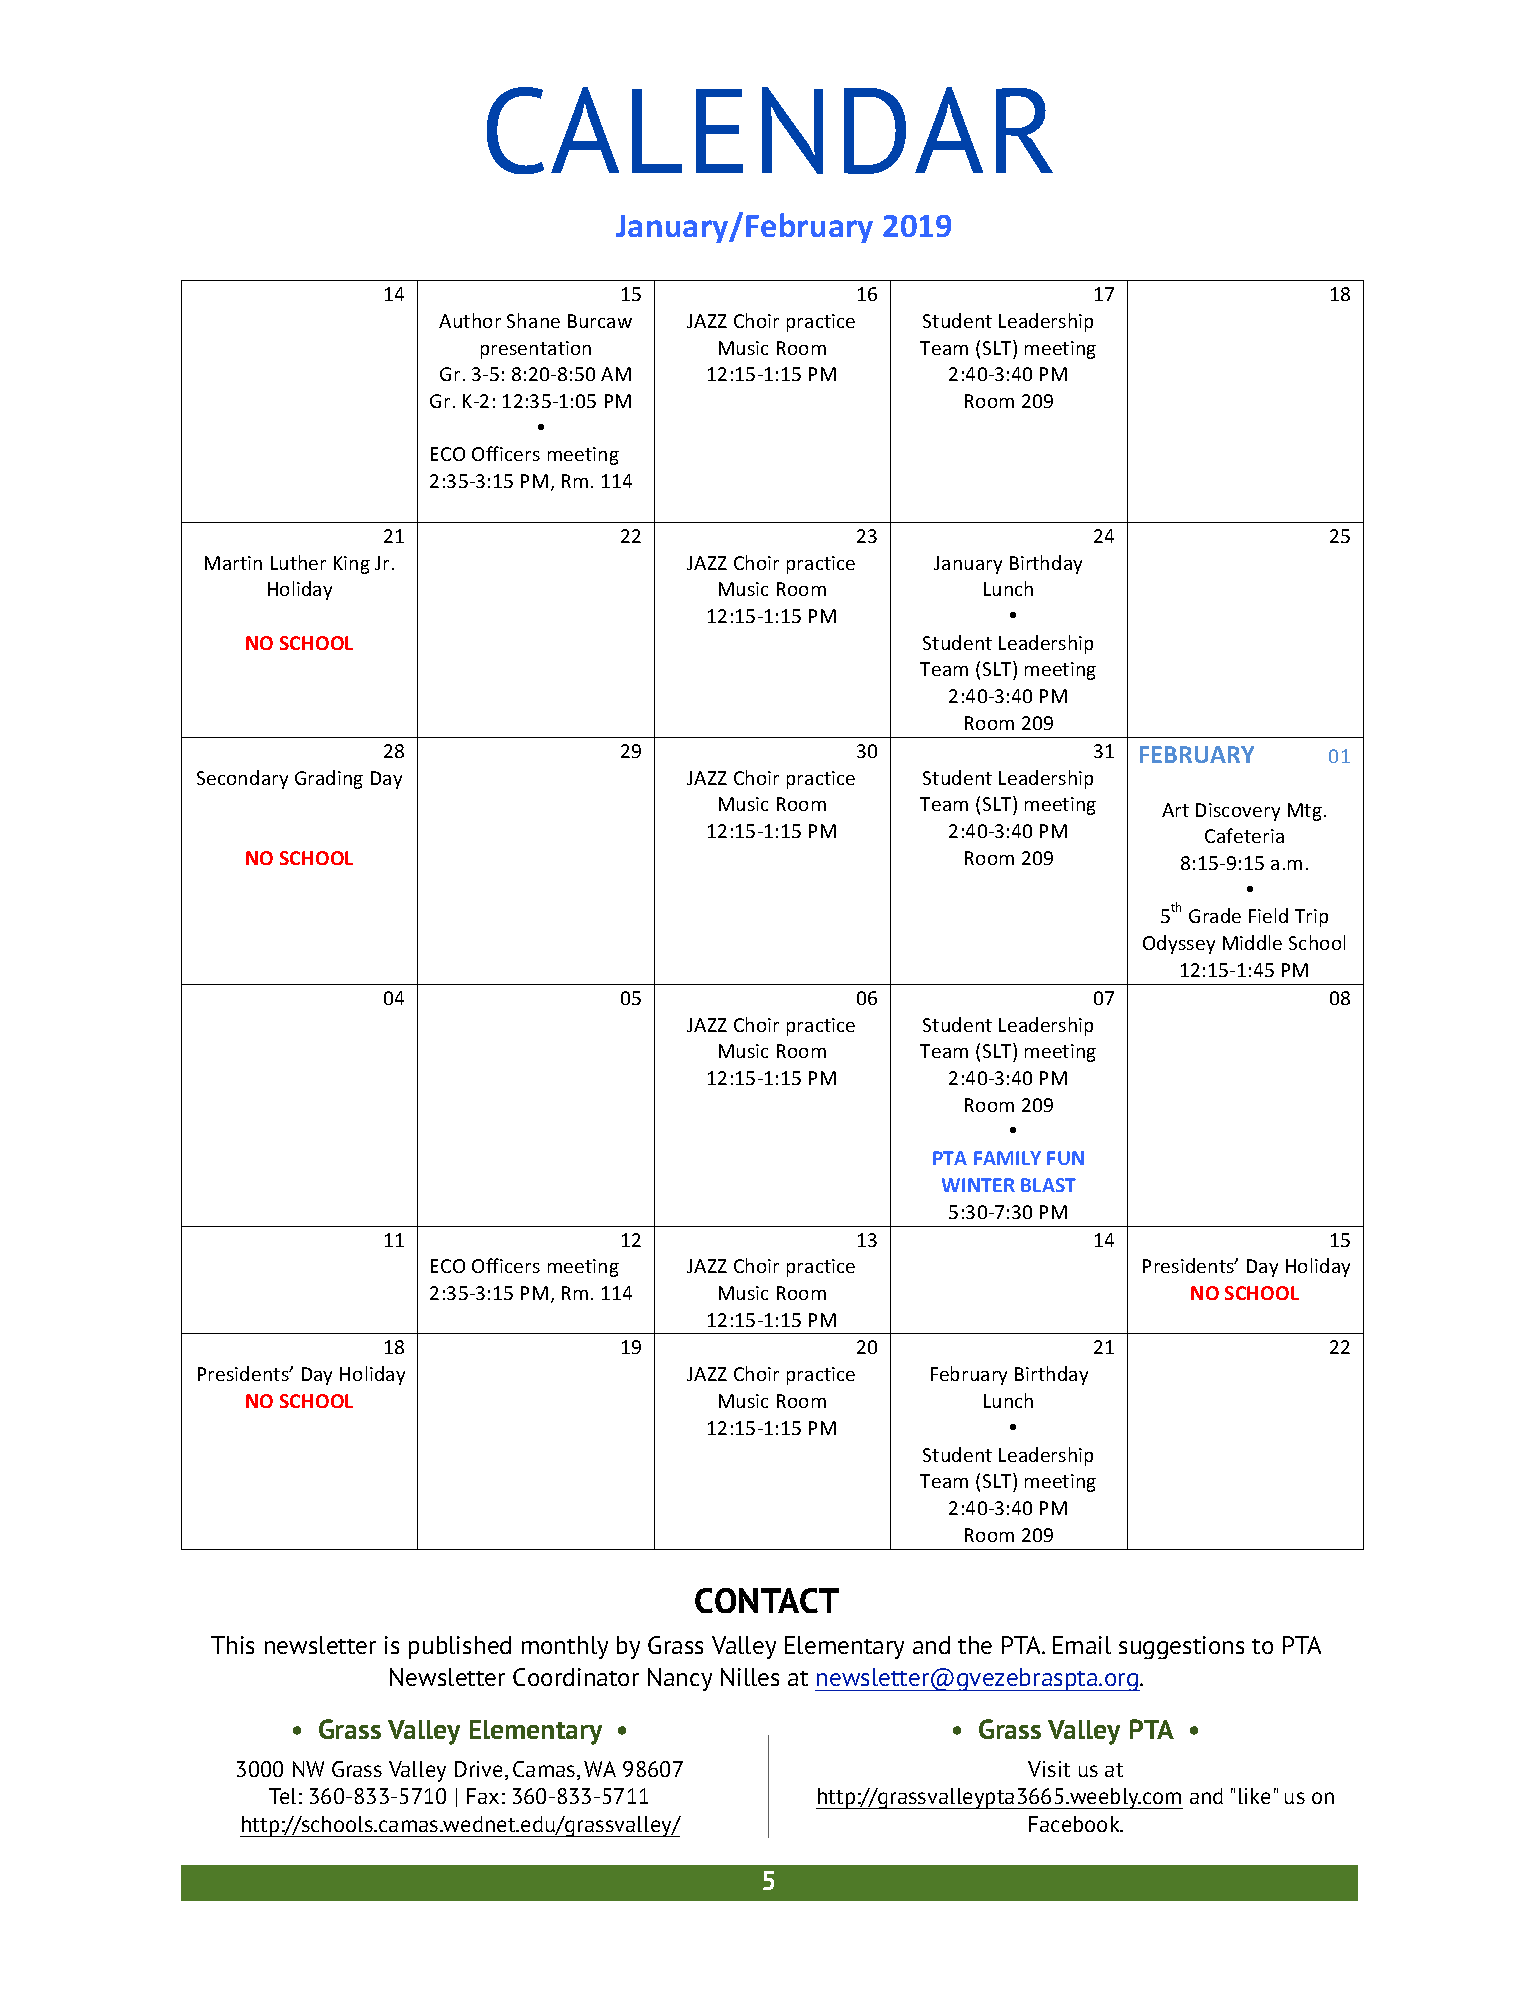 Image resolution: width=1539 pixels, height=1991 pixels. I want to click on Email, so click(1082, 1645).
